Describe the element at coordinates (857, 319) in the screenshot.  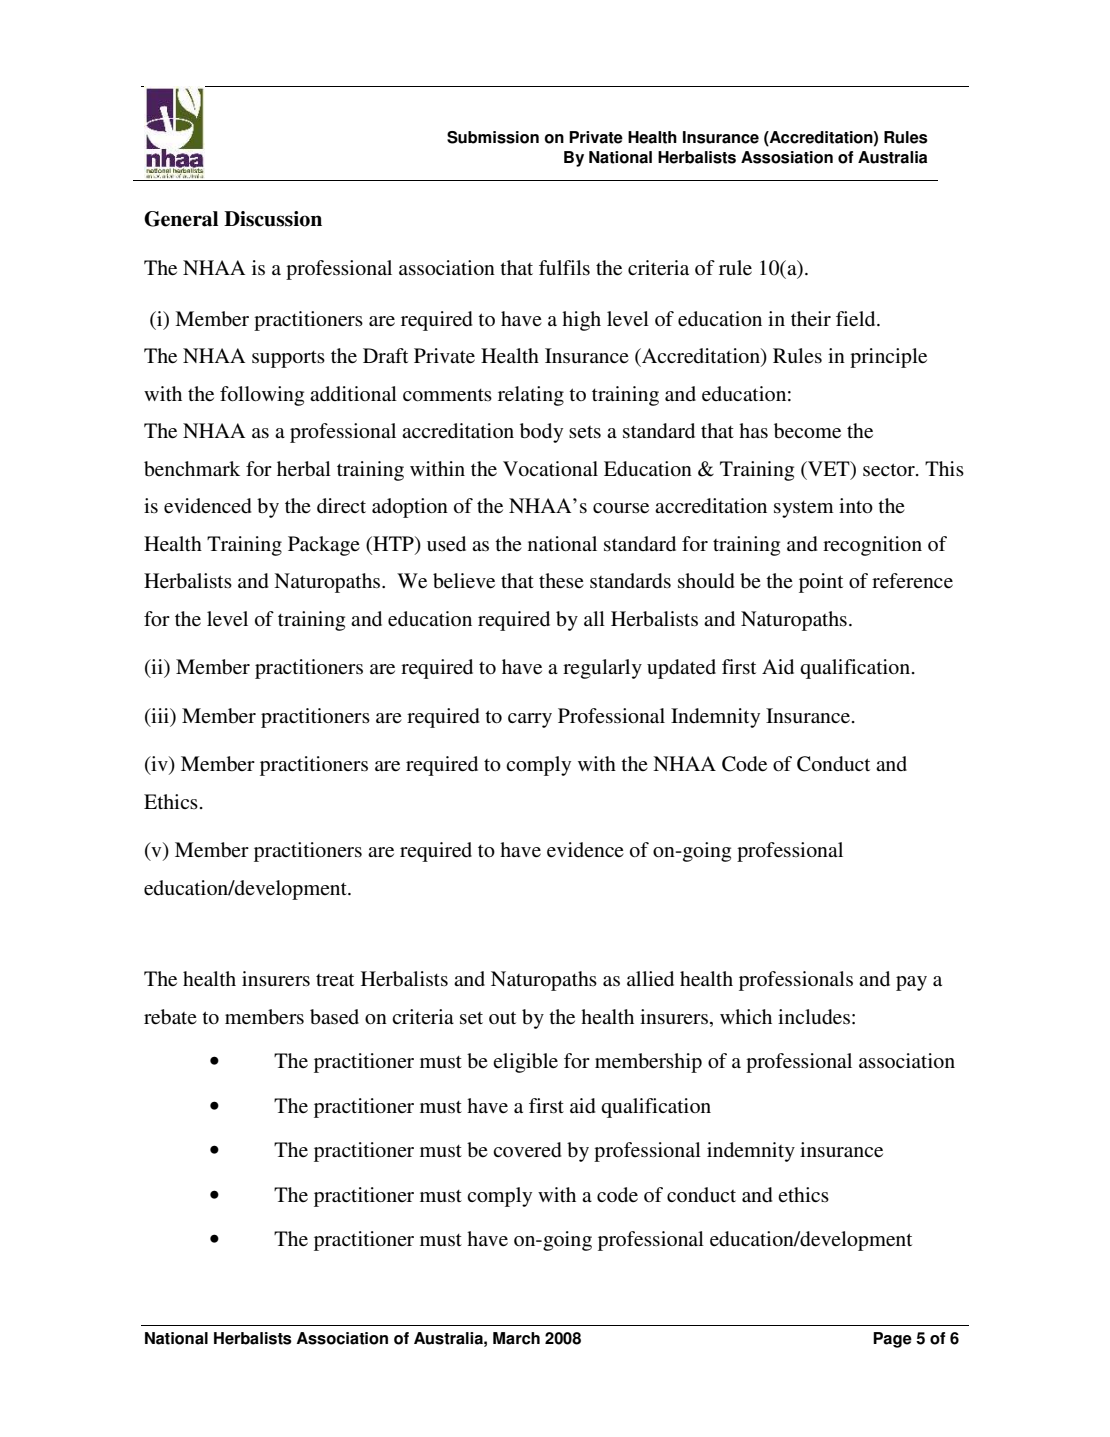
I see `field` at that location.
